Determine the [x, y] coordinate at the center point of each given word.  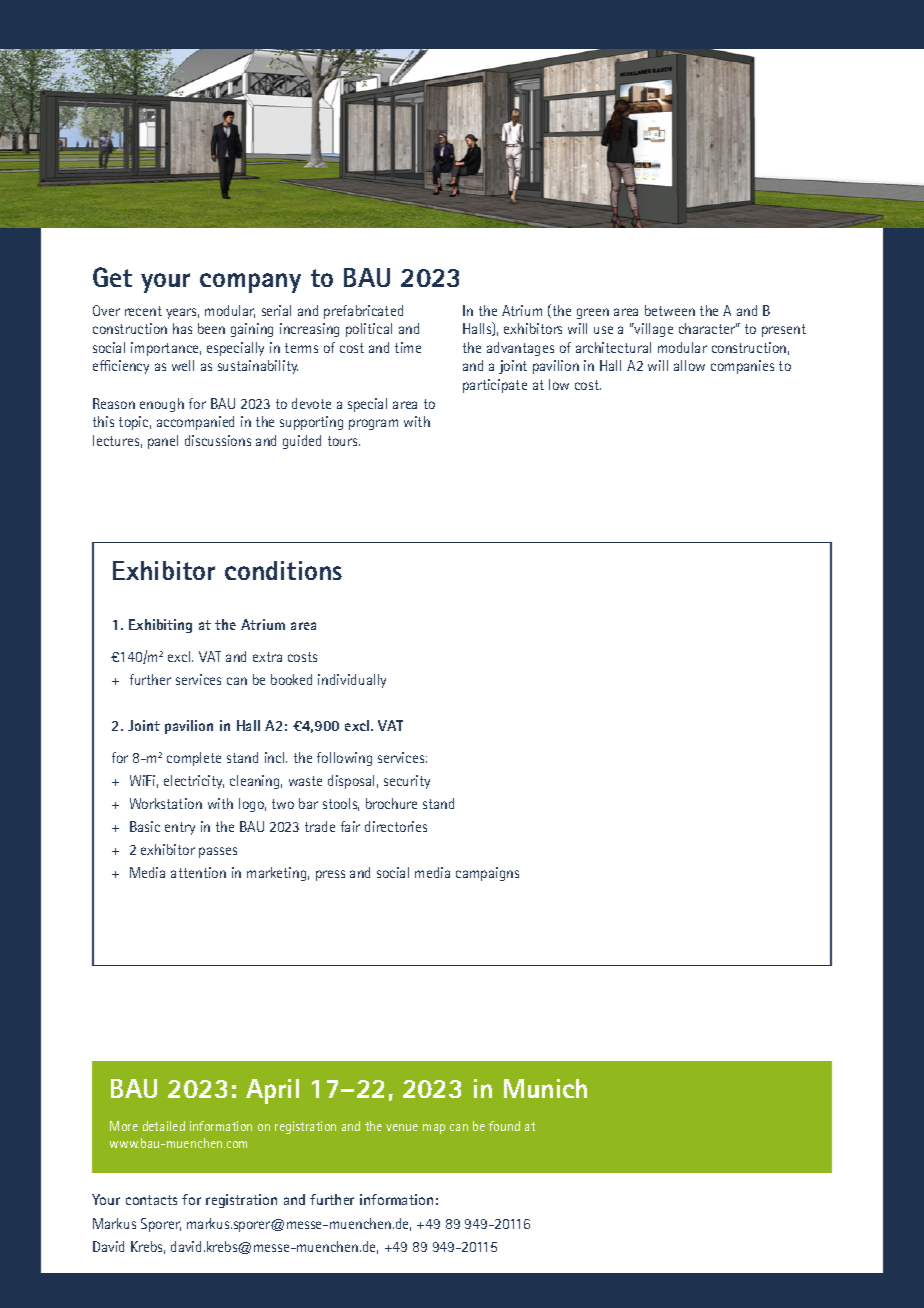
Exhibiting [160, 626]
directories [396, 826]
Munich [545, 1088]
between [670, 310]
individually [352, 681]
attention [198, 872]
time [408, 347]
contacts [151, 1200]
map [434, 1129]
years [182, 313]
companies [742, 367]
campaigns [487, 874]
